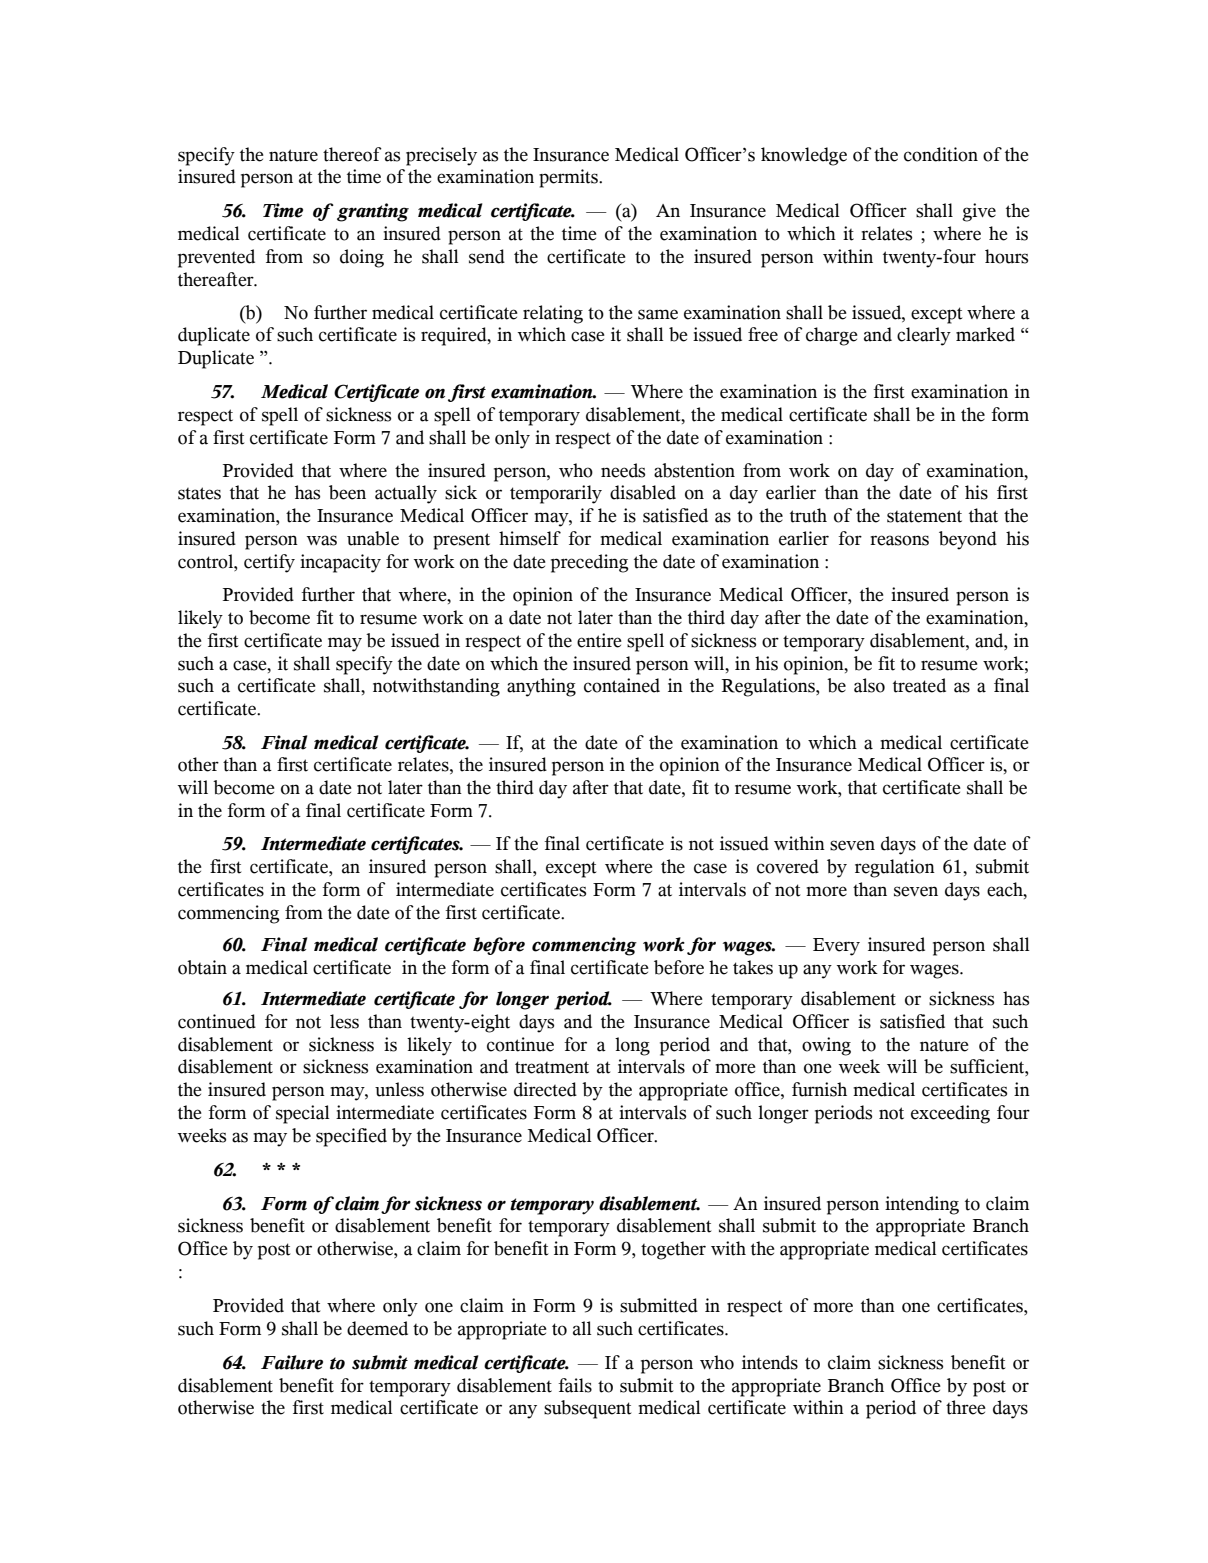 Image resolution: width=1208 pixels, height=1563 pixels. Describe the element at coordinates (836, 947) in the screenshot. I see `Every` at that location.
